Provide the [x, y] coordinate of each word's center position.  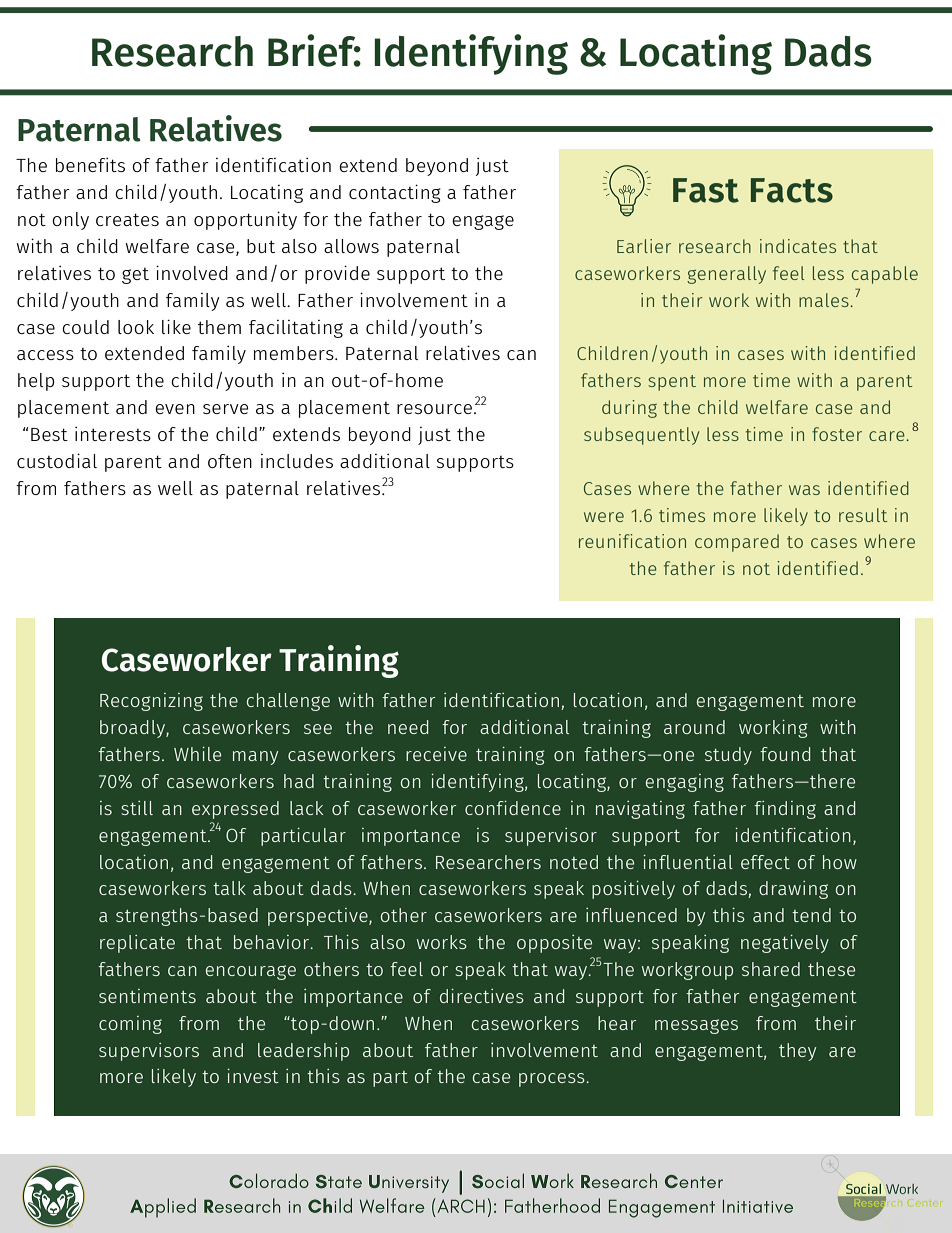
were [604, 517]
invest [253, 1076]
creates [127, 219]
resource [434, 409]
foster [837, 434]
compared [737, 543]
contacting [395, 193]
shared [771, 969]
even [175, 409]
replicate [137, 944]
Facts [792, 190]
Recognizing [151, 702]
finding [785, 810]
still [137, 808]
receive [436, 754]
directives [482, 996]
